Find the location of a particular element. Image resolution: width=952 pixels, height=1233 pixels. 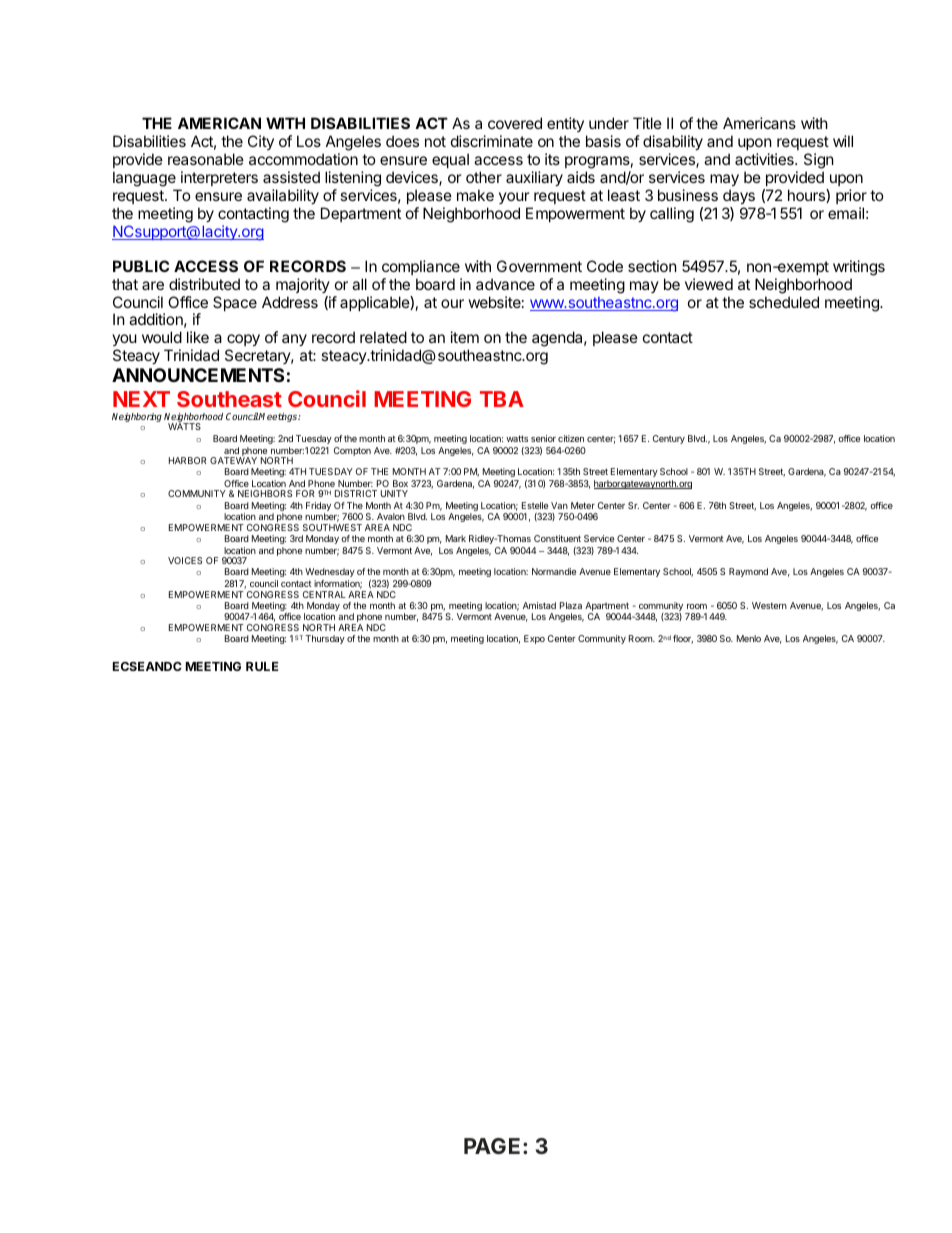

Menlo is located at coordinates (749, 638).
